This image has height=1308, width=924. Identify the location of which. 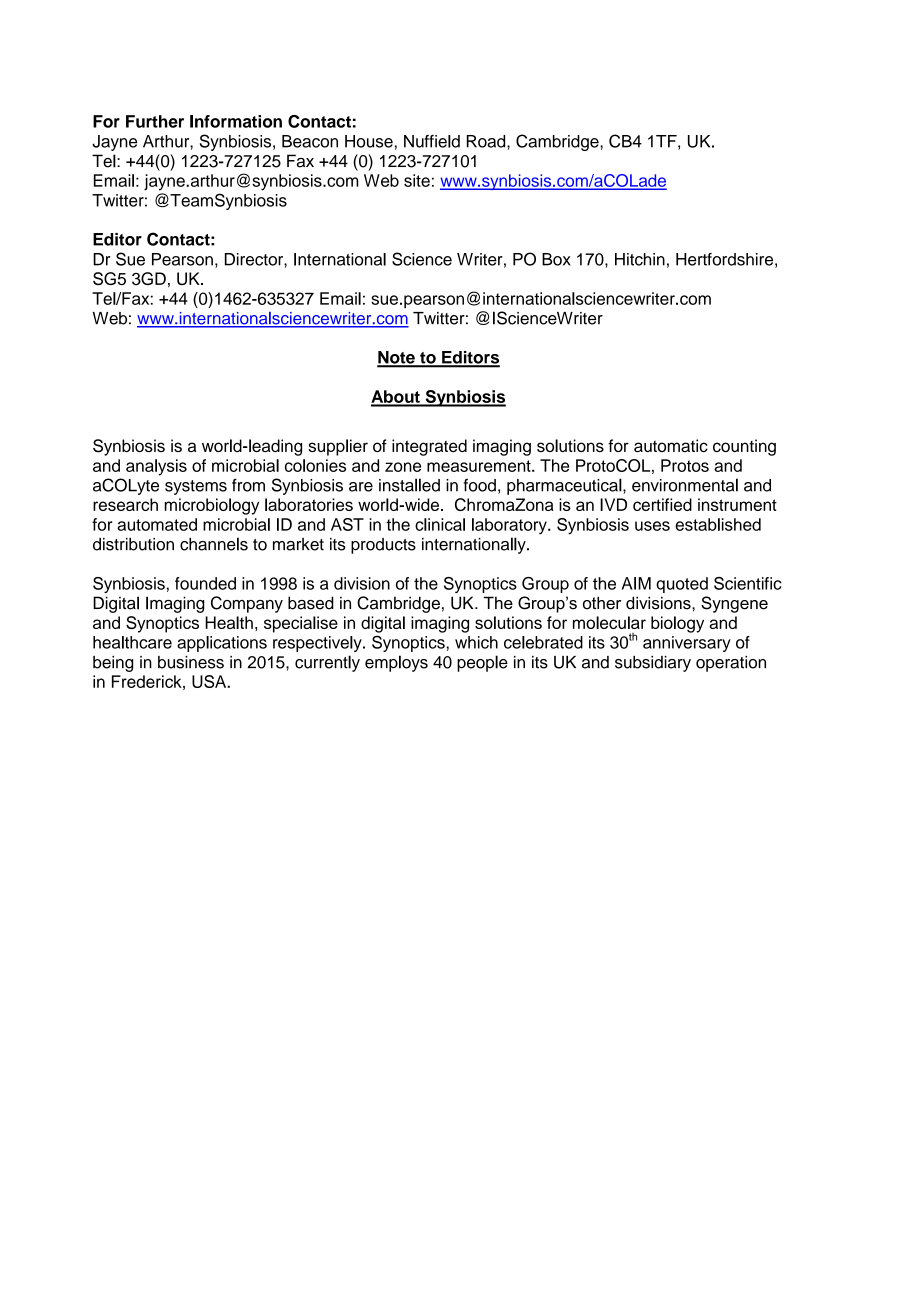
(476, 642).
